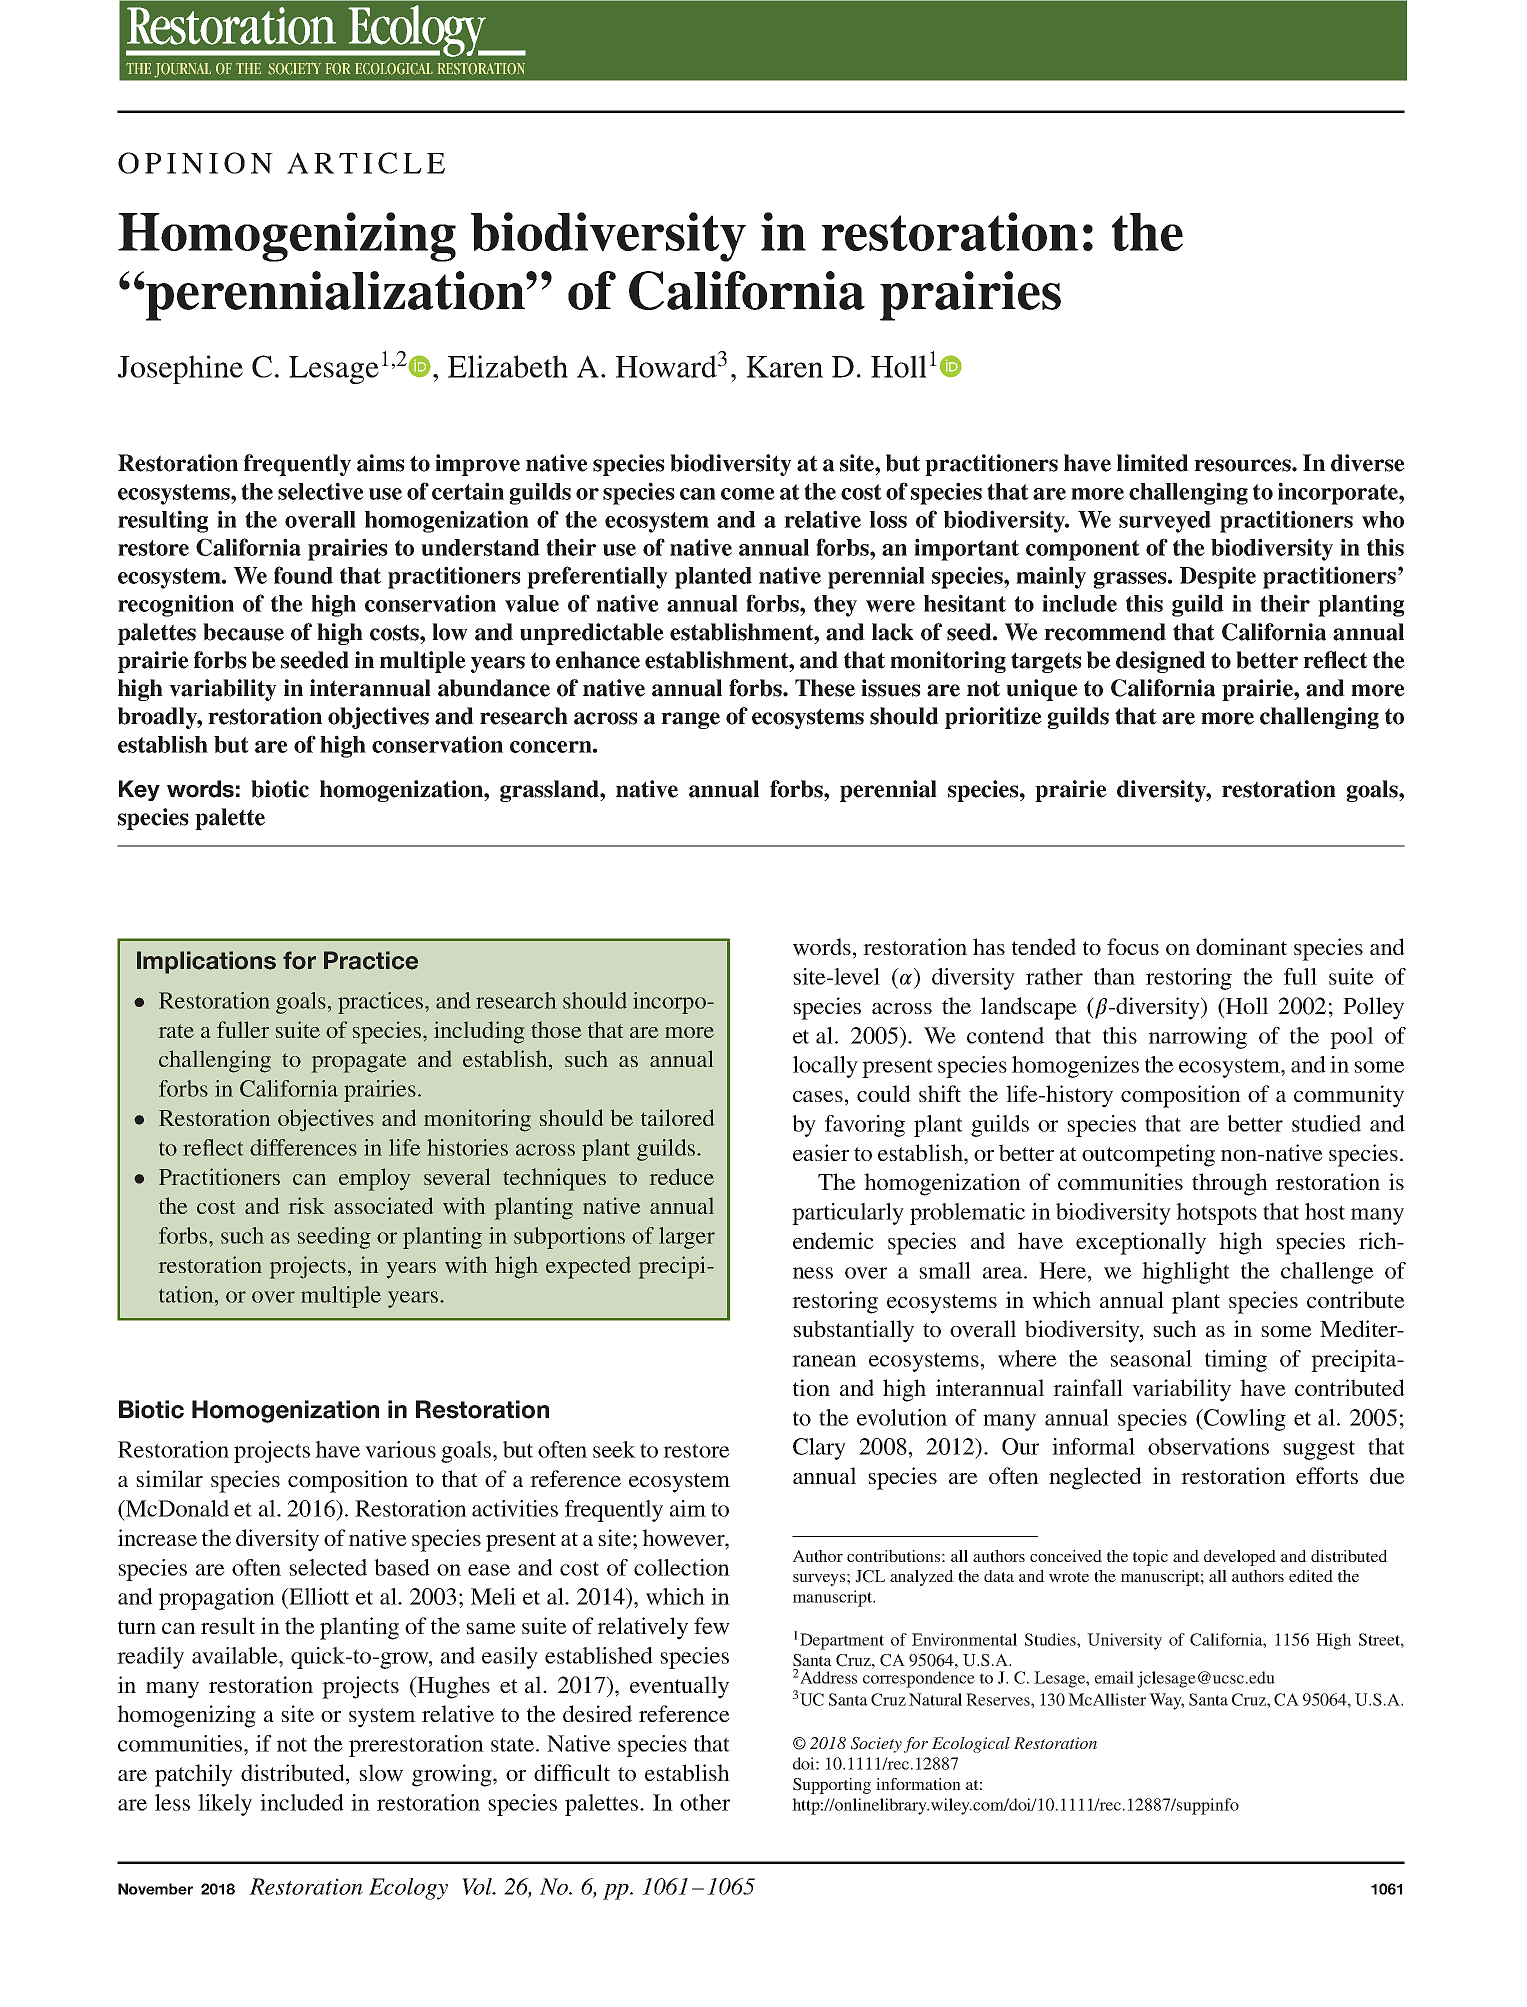  Describe the element at coordinates (1244, 1420) in the page. I see `Cowling` at that location.
